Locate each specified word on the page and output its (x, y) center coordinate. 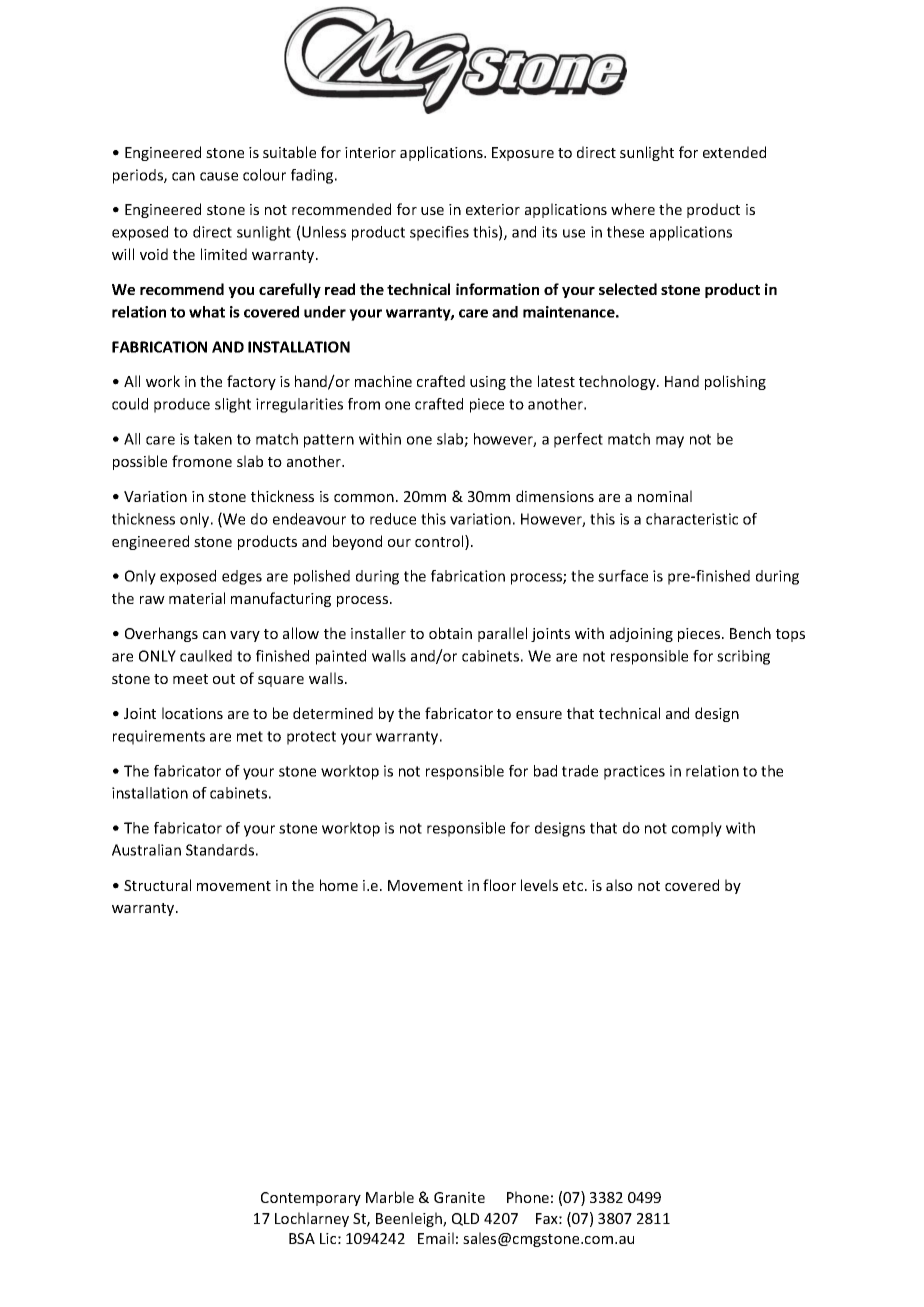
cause (219, 176)
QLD (465, 1219)
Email (436, 1238)
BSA (302, 1238)
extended (734, 152)
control (440, 542)
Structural (157, 885)
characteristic (692, 519)
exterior (493, 209)
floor (499, 885)
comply (697, 829)
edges (242, 577)
